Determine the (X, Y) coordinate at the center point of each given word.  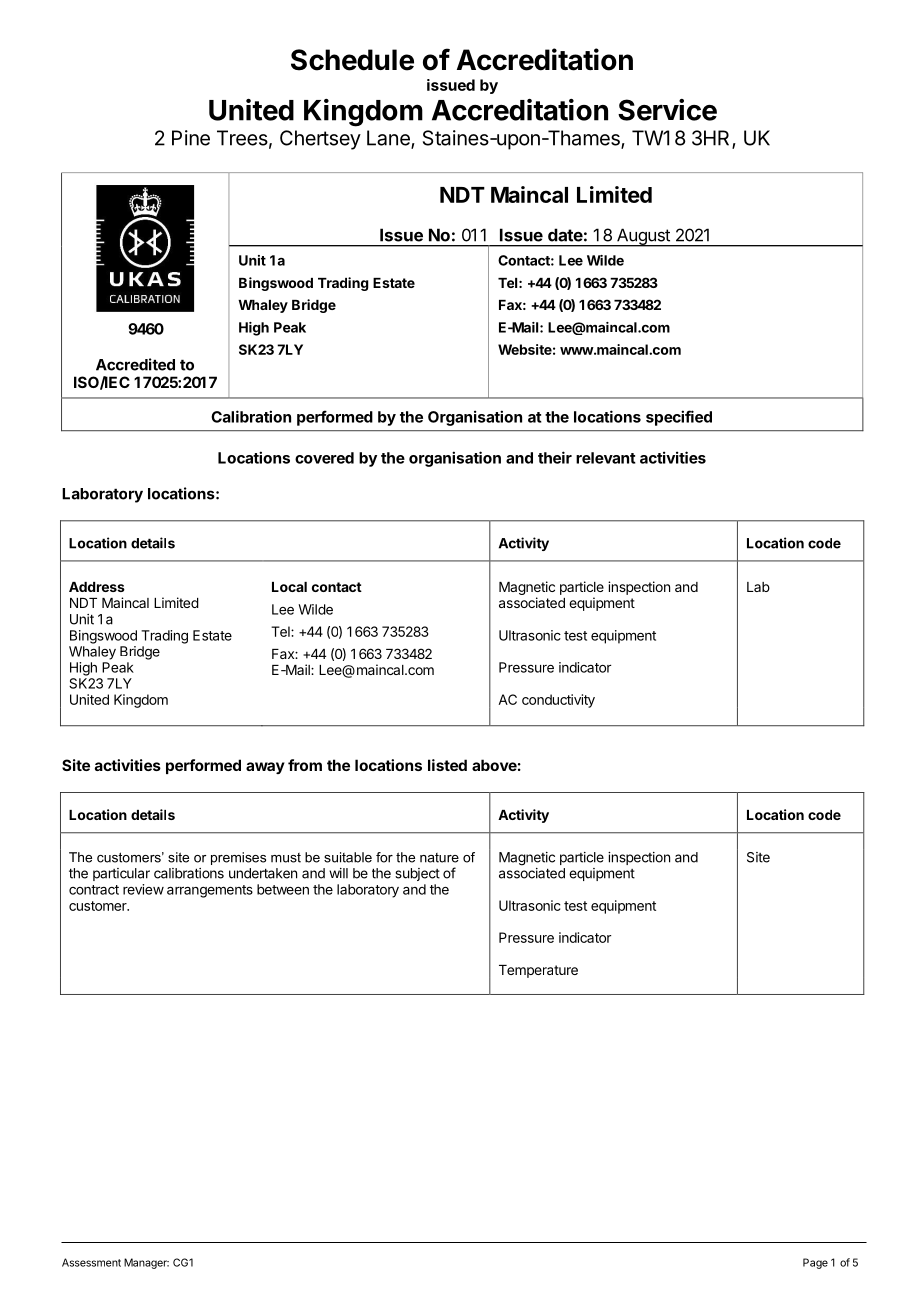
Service (667, 110)
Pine (191, 138)
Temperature (538, 971)
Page (815, 1263)
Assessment (91, 1262)
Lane (389, 139)
